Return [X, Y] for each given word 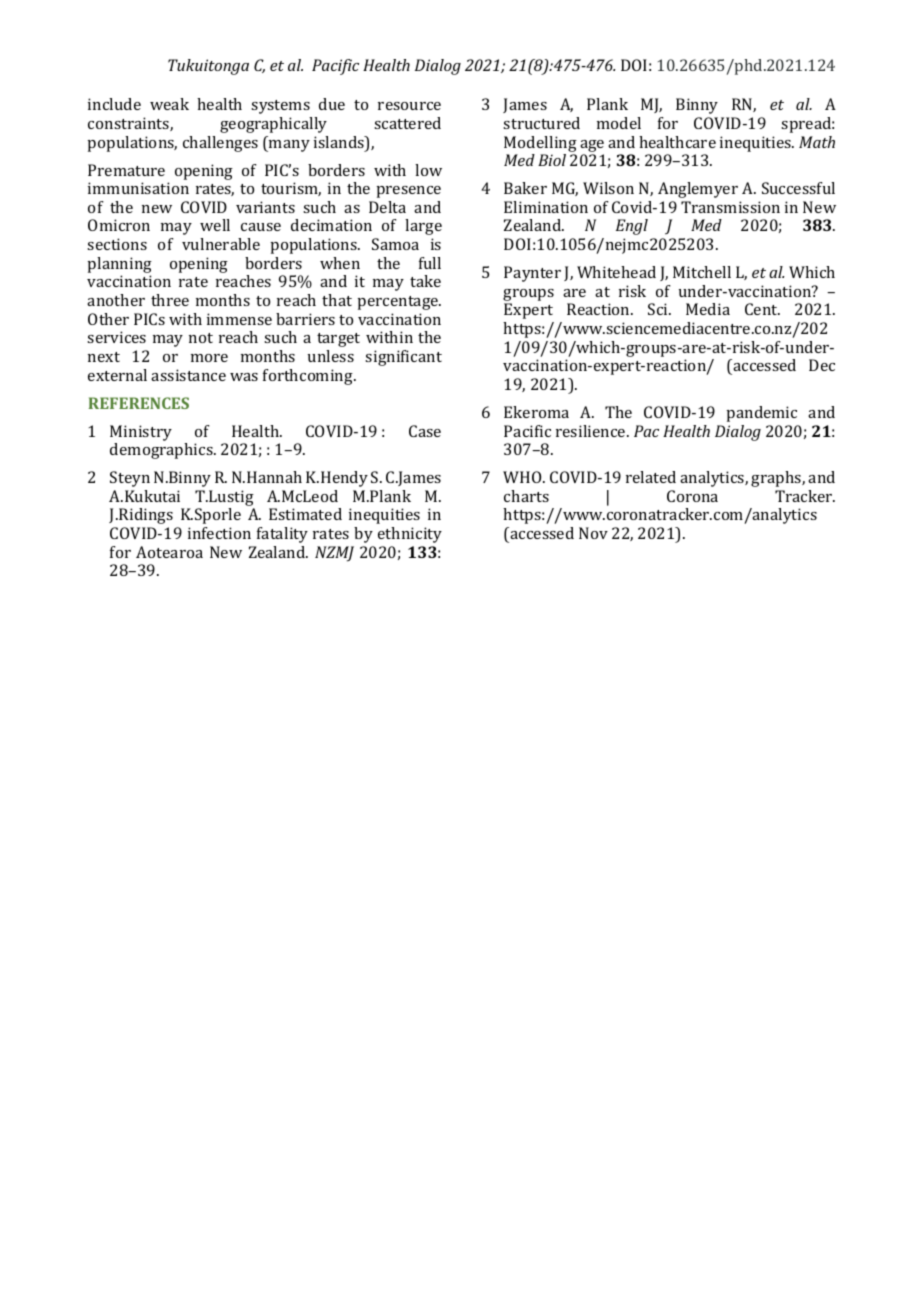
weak [169, 104]
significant [403, 358]
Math [817, 142]
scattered [407, 123]
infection [219, 533]
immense [239, 319]
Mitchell [702, 272]
